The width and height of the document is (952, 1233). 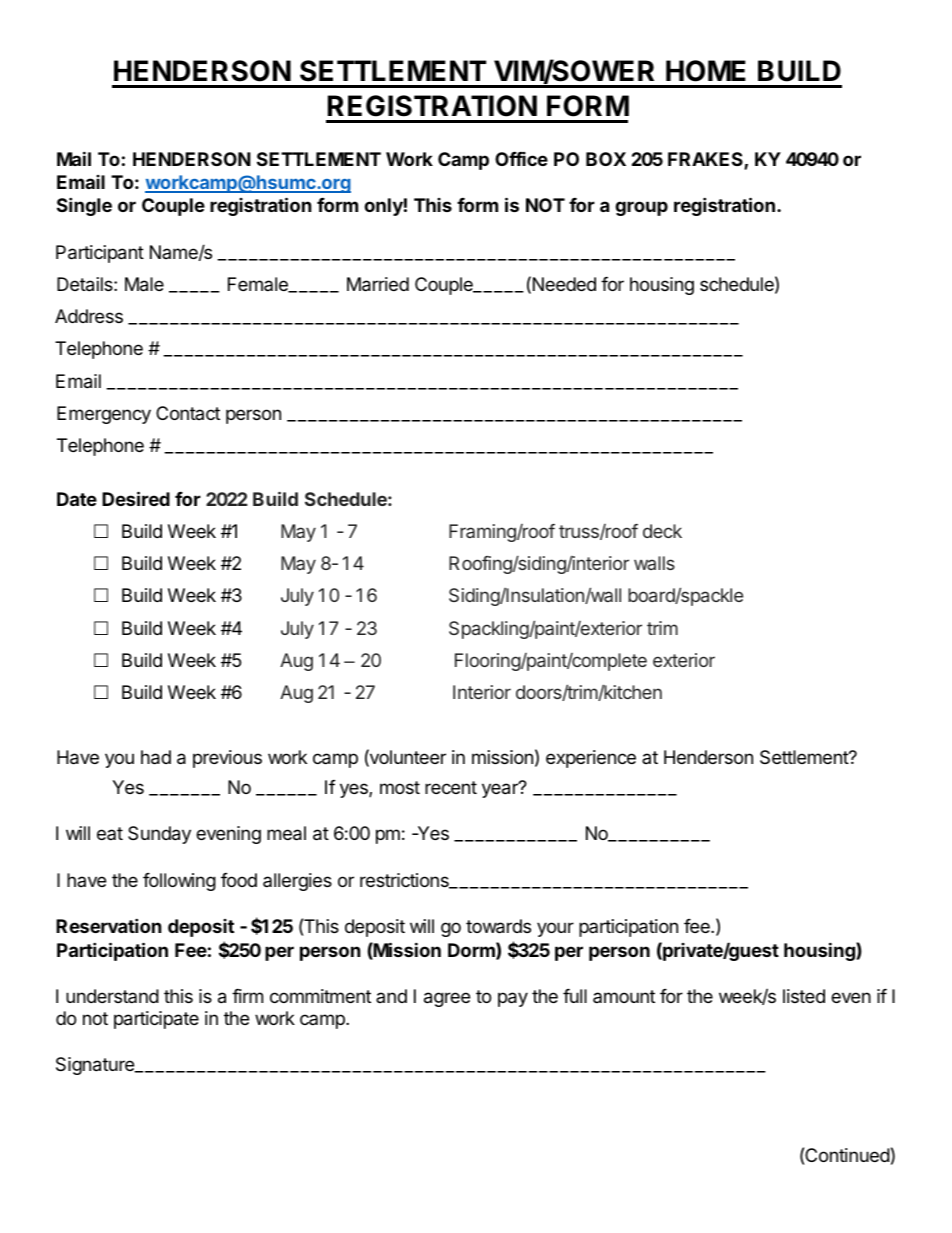 I want to click on agree, so click(x=447, y=999).
